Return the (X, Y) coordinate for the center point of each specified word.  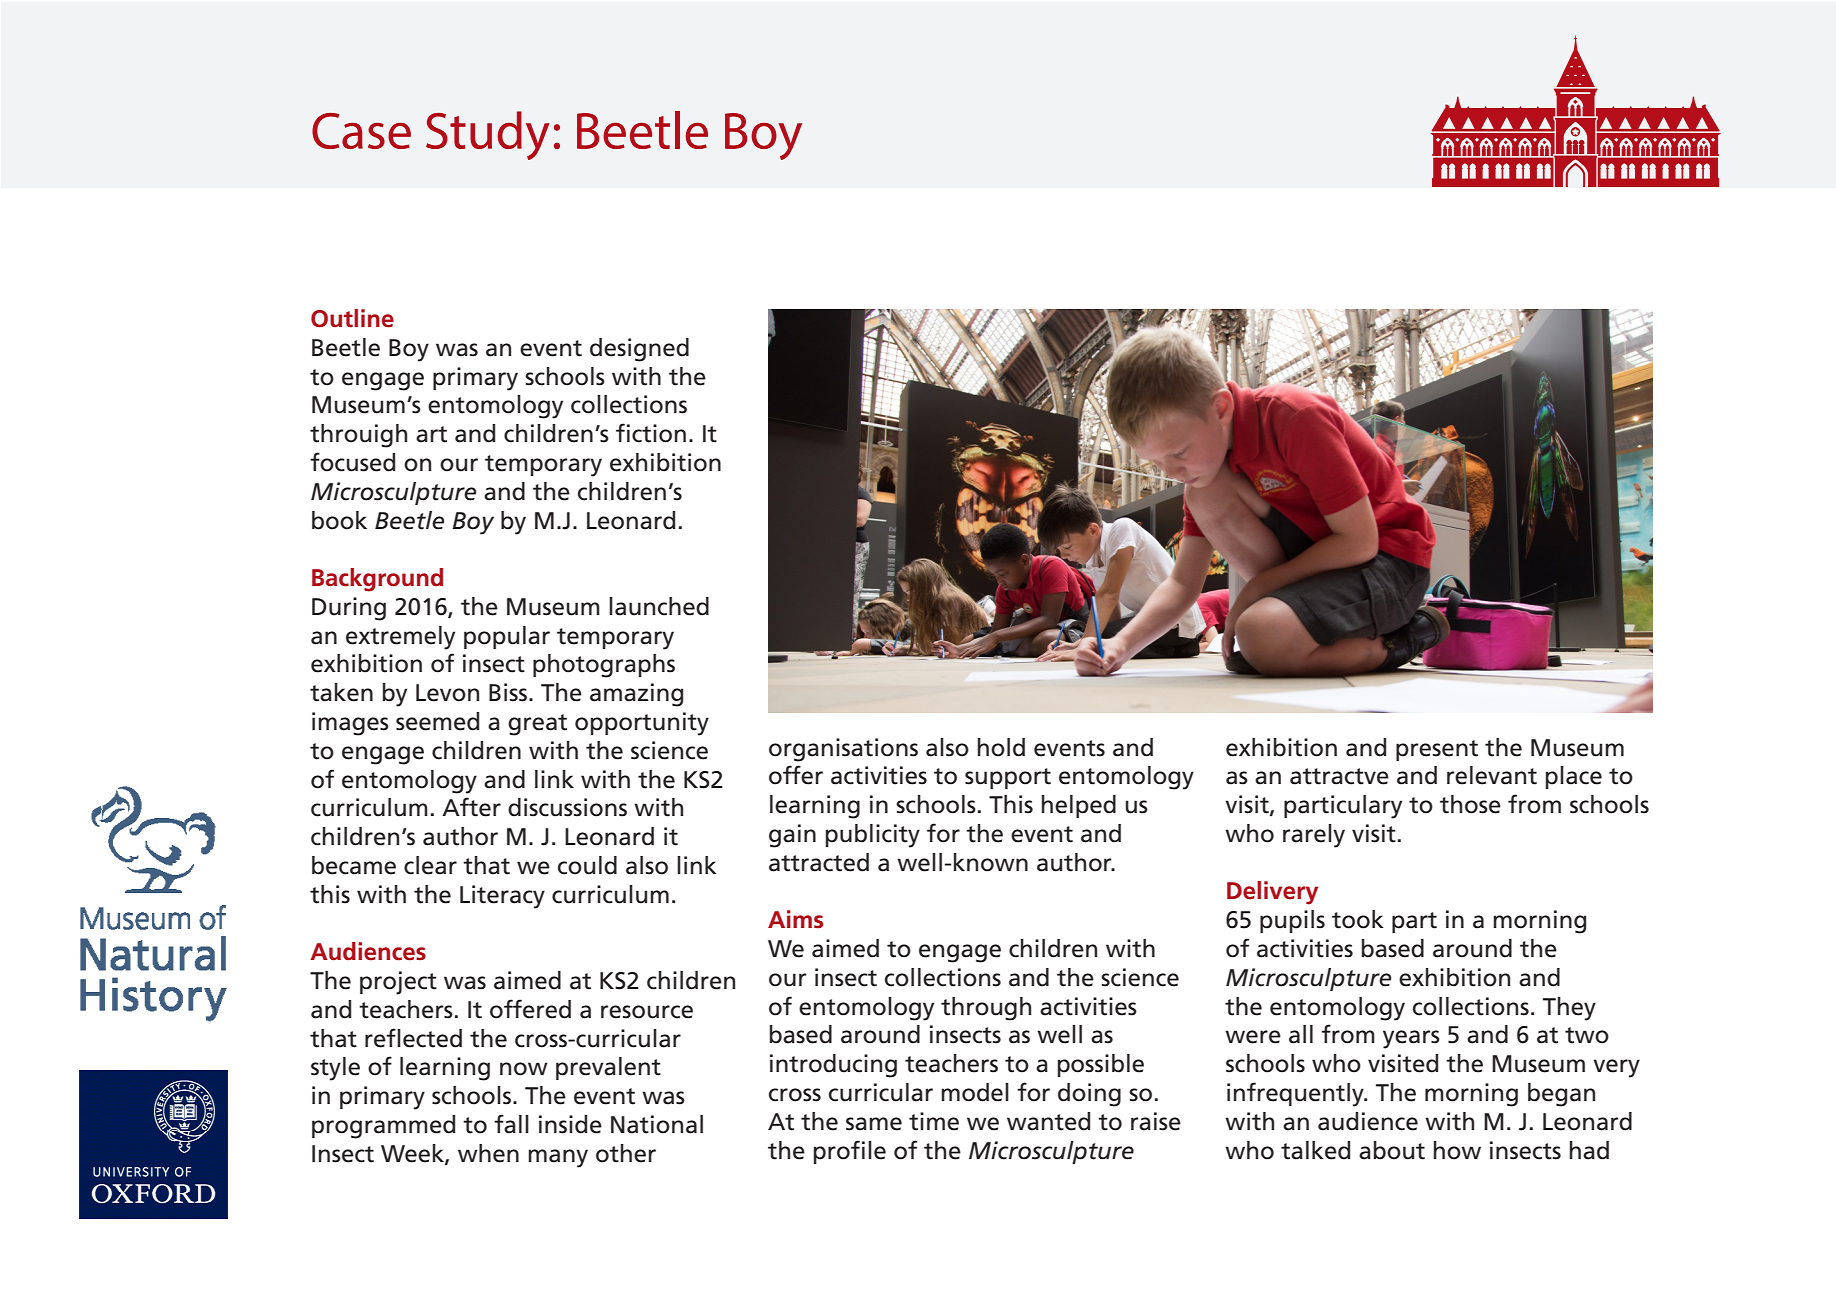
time (934, 1121)
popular (507, 637)
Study (487, 135)
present (1437, 750)
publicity (873, 836)
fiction (651, 433)
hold (1001, 747)
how (1457, 1150)
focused (352, 462)
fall (511, 1124)
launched (659, 606)
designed (639, 350)
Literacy (502, 897)
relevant (1492, 775)
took (1358, 919)
